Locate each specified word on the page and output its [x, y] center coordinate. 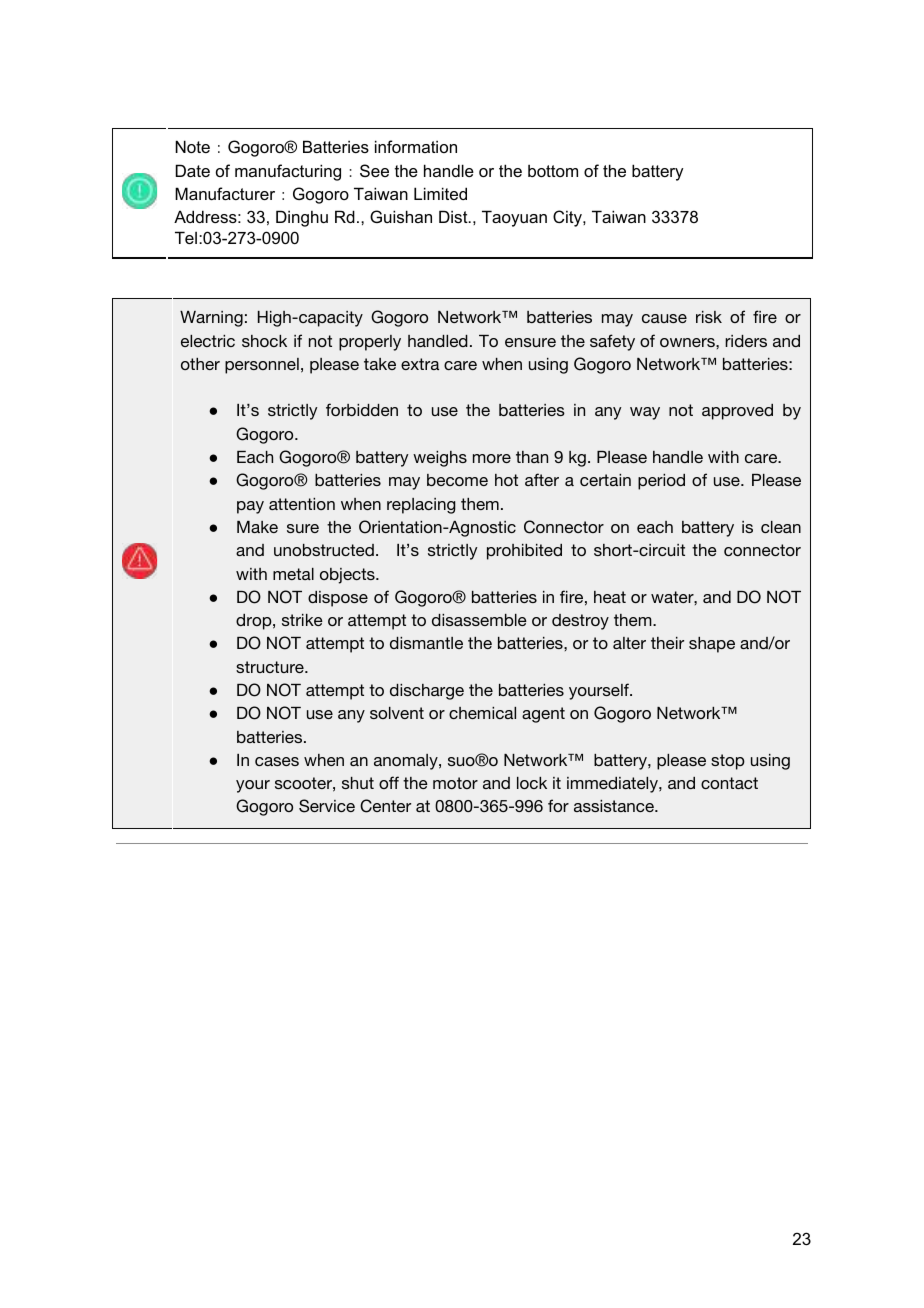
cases [277, 761]
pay [250, 507]
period [661, 482]
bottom [553, 170]
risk [709, 317]
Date [193, 170]
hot [506, 480]
